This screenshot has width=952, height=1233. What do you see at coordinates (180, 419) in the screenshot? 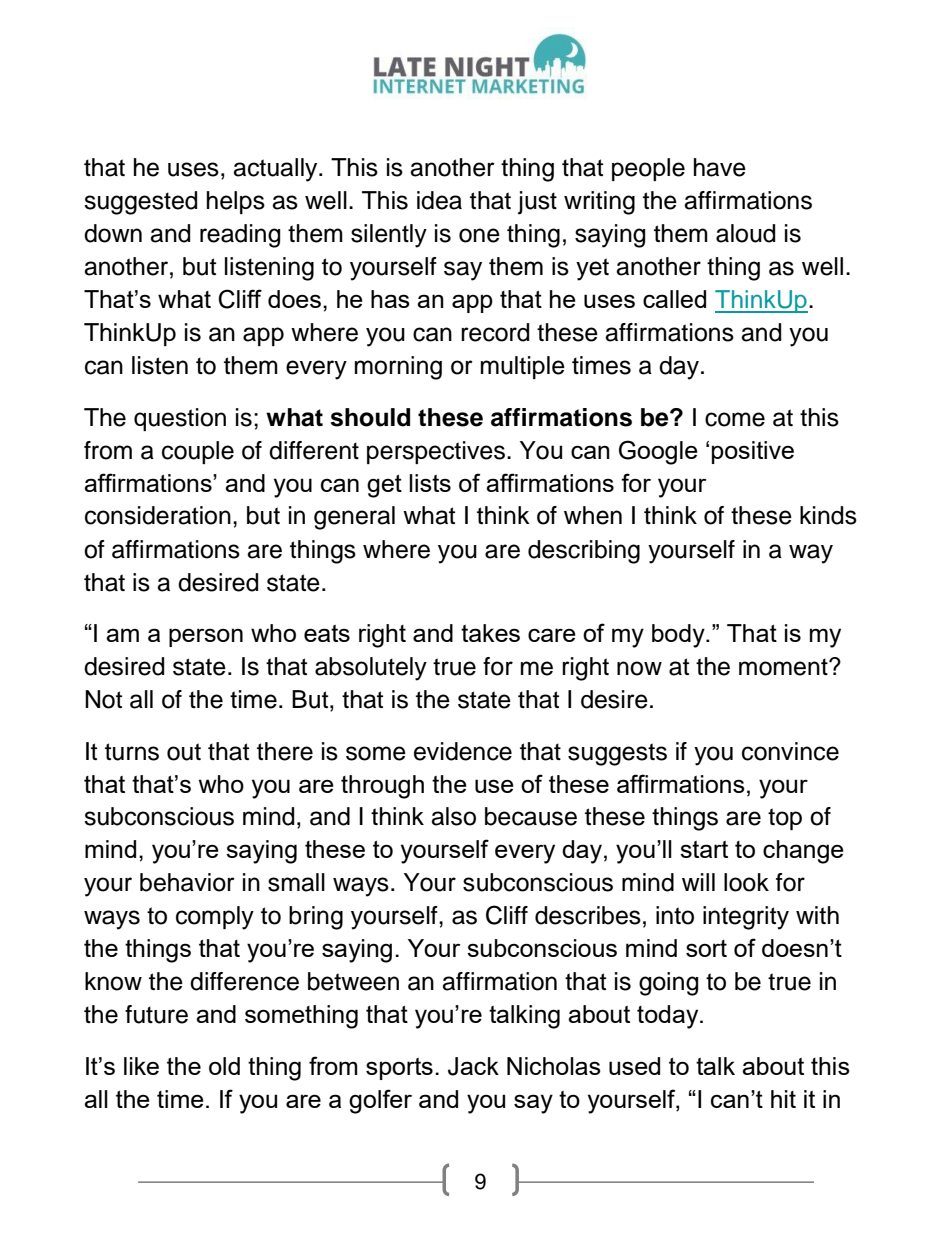
I see `question` at bounding box center [180, 419].
